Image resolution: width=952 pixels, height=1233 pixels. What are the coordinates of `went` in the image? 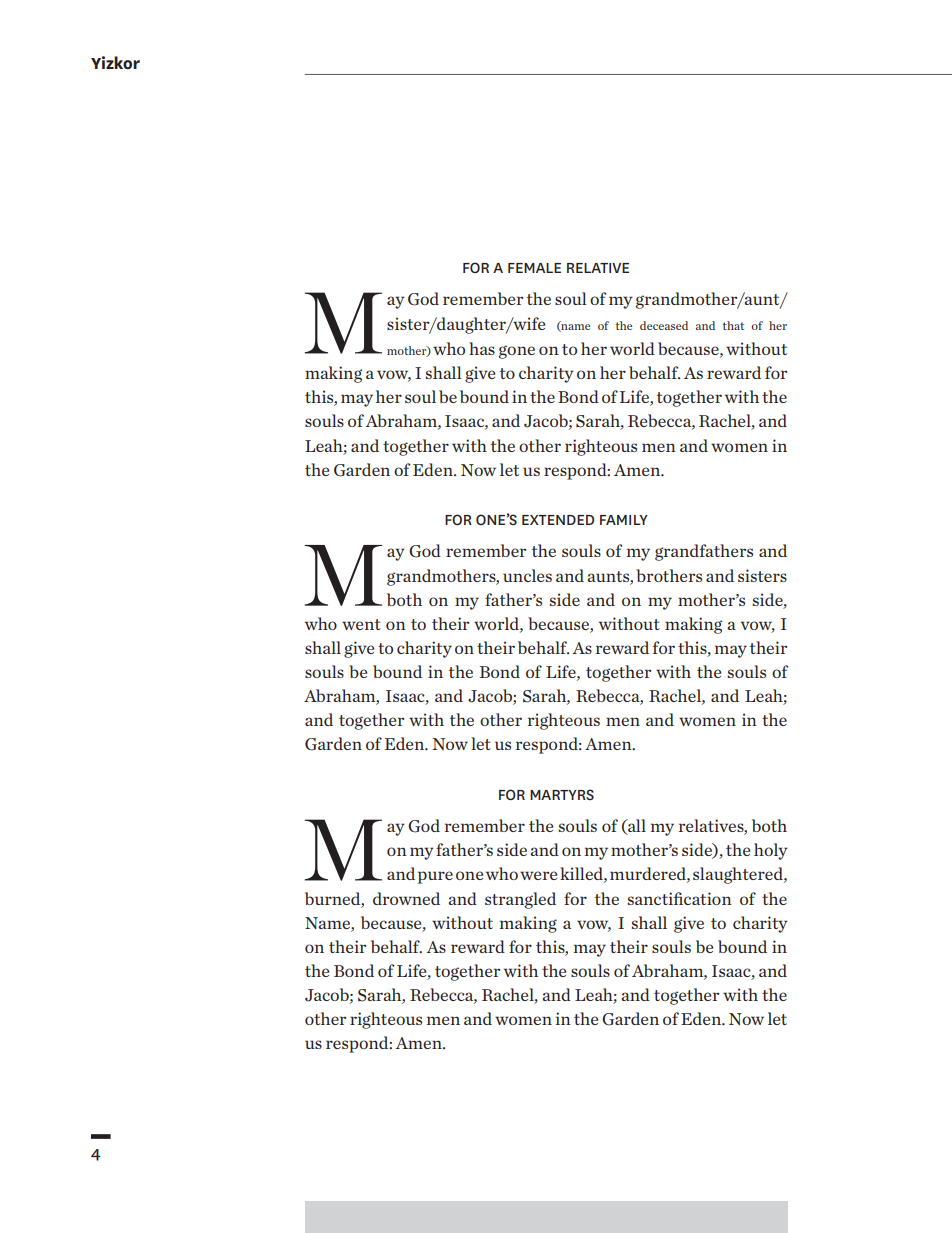 It's located at (361, 624).
